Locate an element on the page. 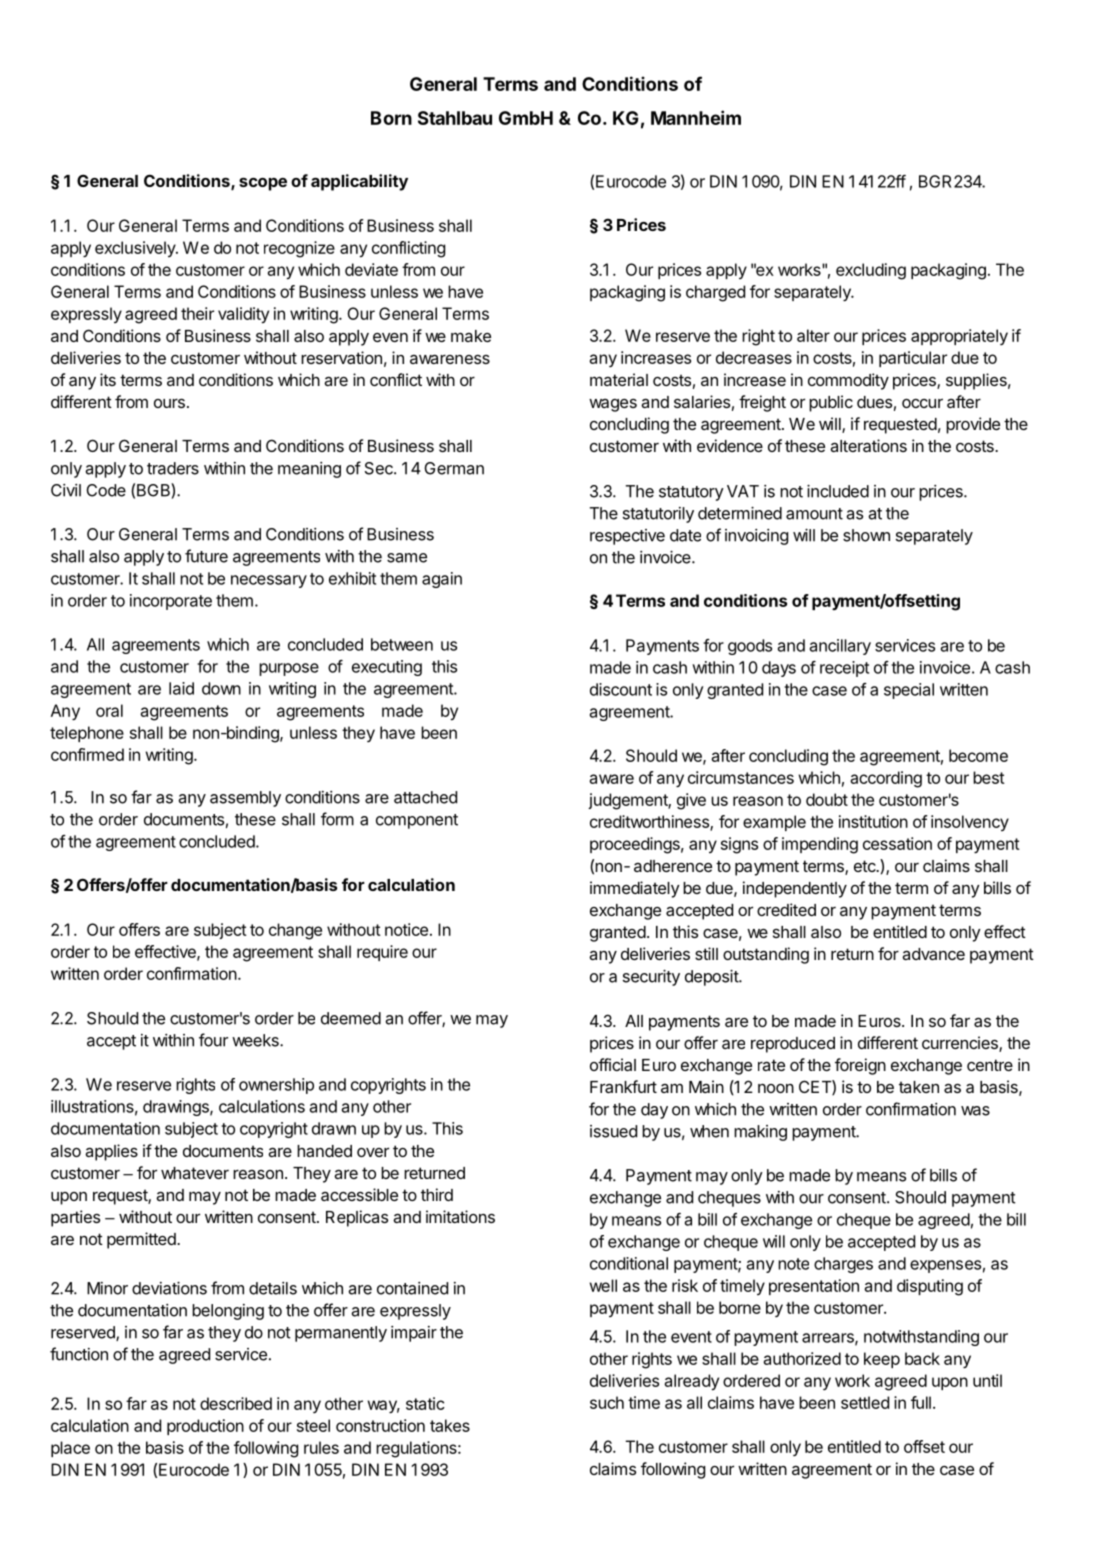 The width and height of the page is (1103, 1560). production is located at coordinates (205, 1427).
